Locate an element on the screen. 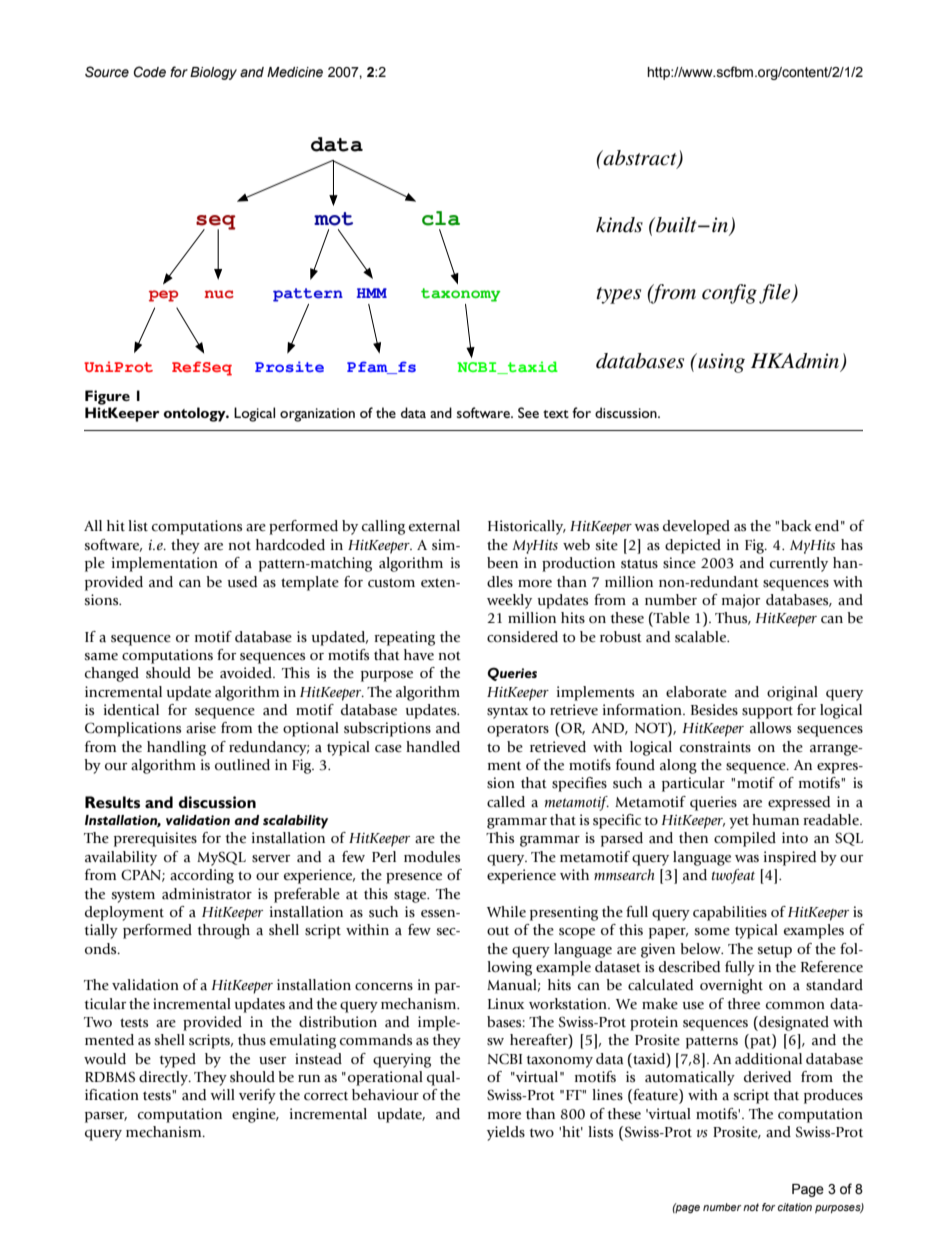 The height and width of the screenshot is (1237, 952). according is located at coordinates (202, 876).
